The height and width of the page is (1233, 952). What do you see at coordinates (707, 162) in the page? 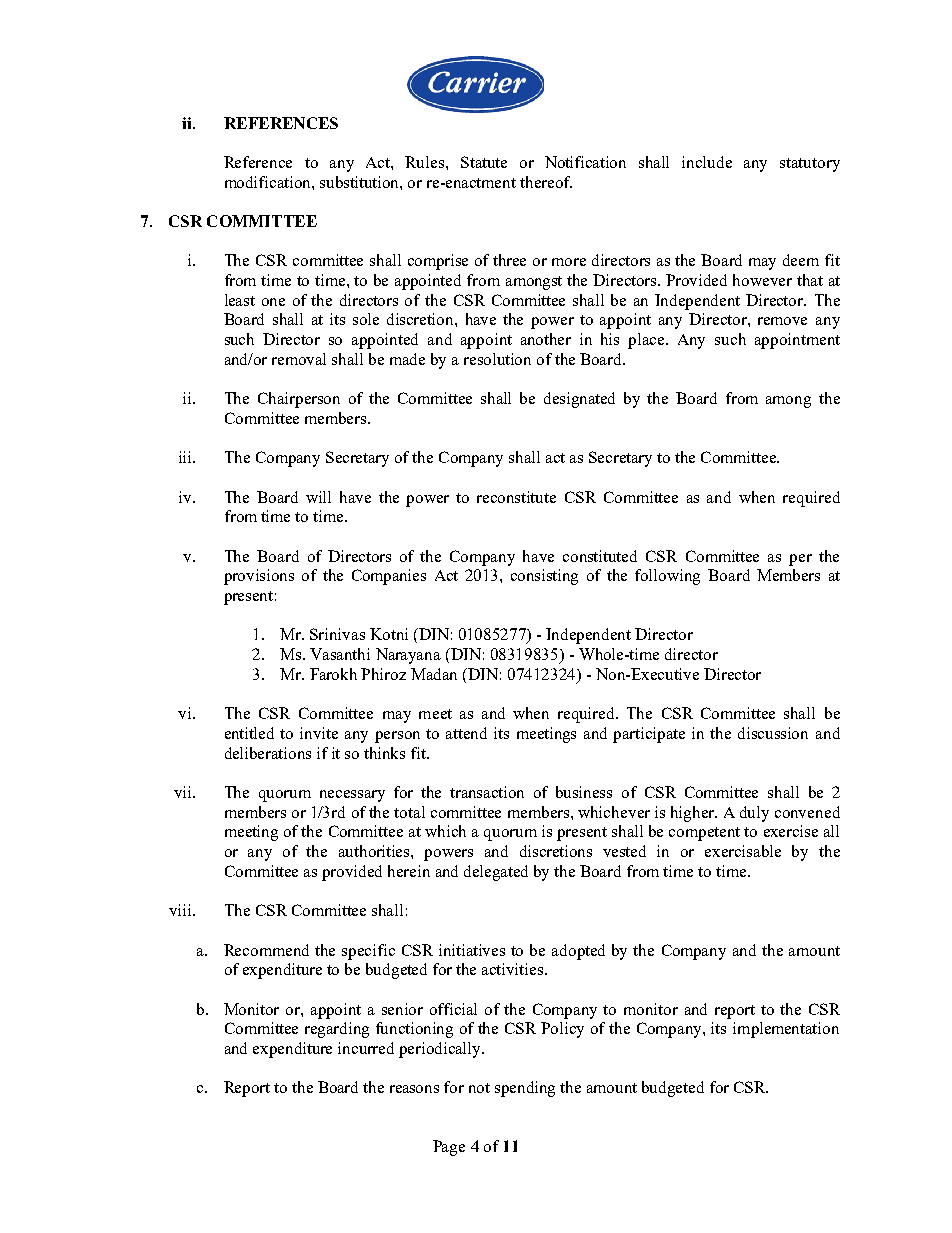
I see `include` at bounding box center [707, 162].
